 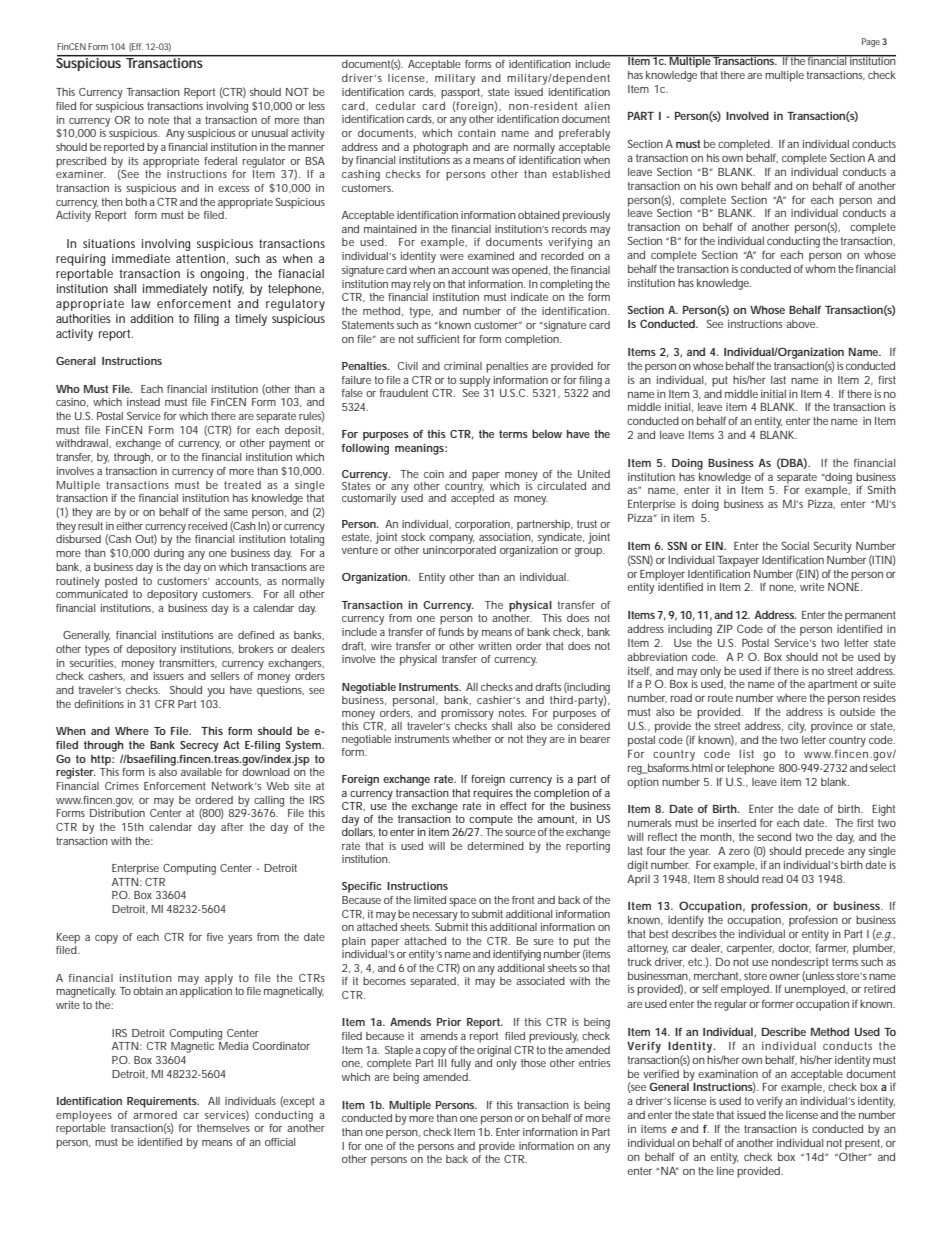 What do you see at coordinates (270, 133) in the page?
I see `unusual` at bounding box center [270, 133].
